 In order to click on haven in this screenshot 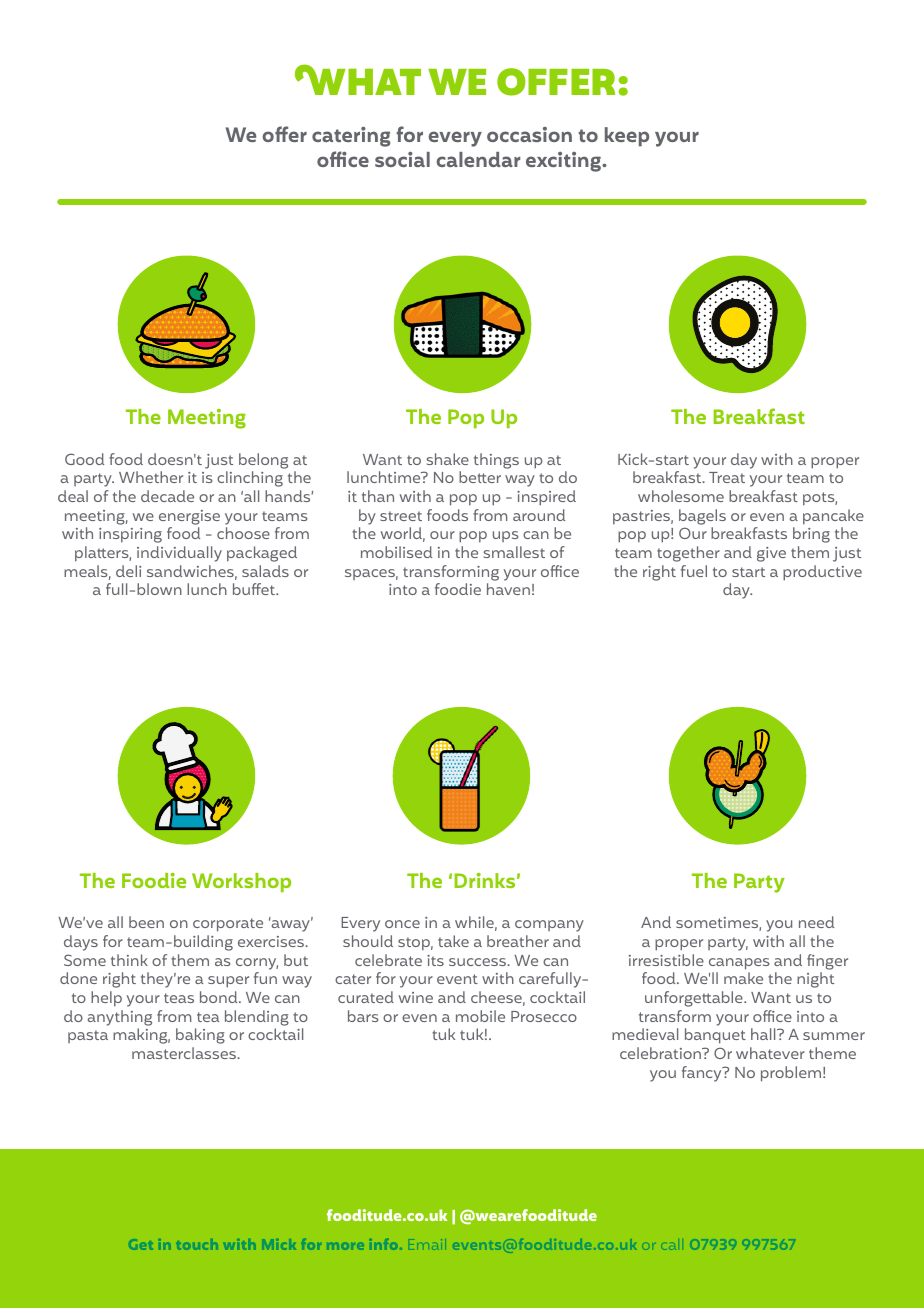, I will do `click(508, 589)`.
